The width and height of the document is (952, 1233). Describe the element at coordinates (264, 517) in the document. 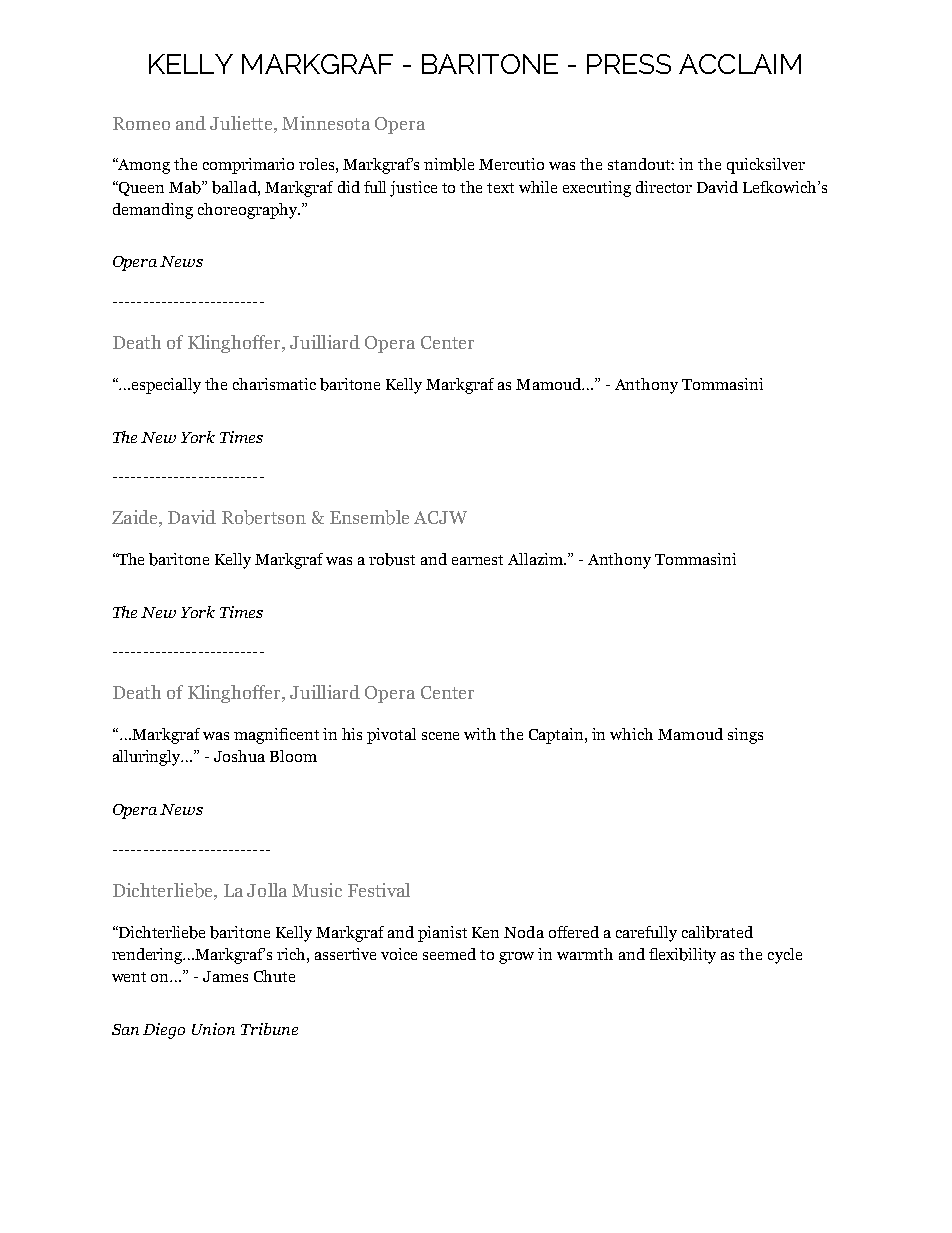

I see `Robertson` at that location.
